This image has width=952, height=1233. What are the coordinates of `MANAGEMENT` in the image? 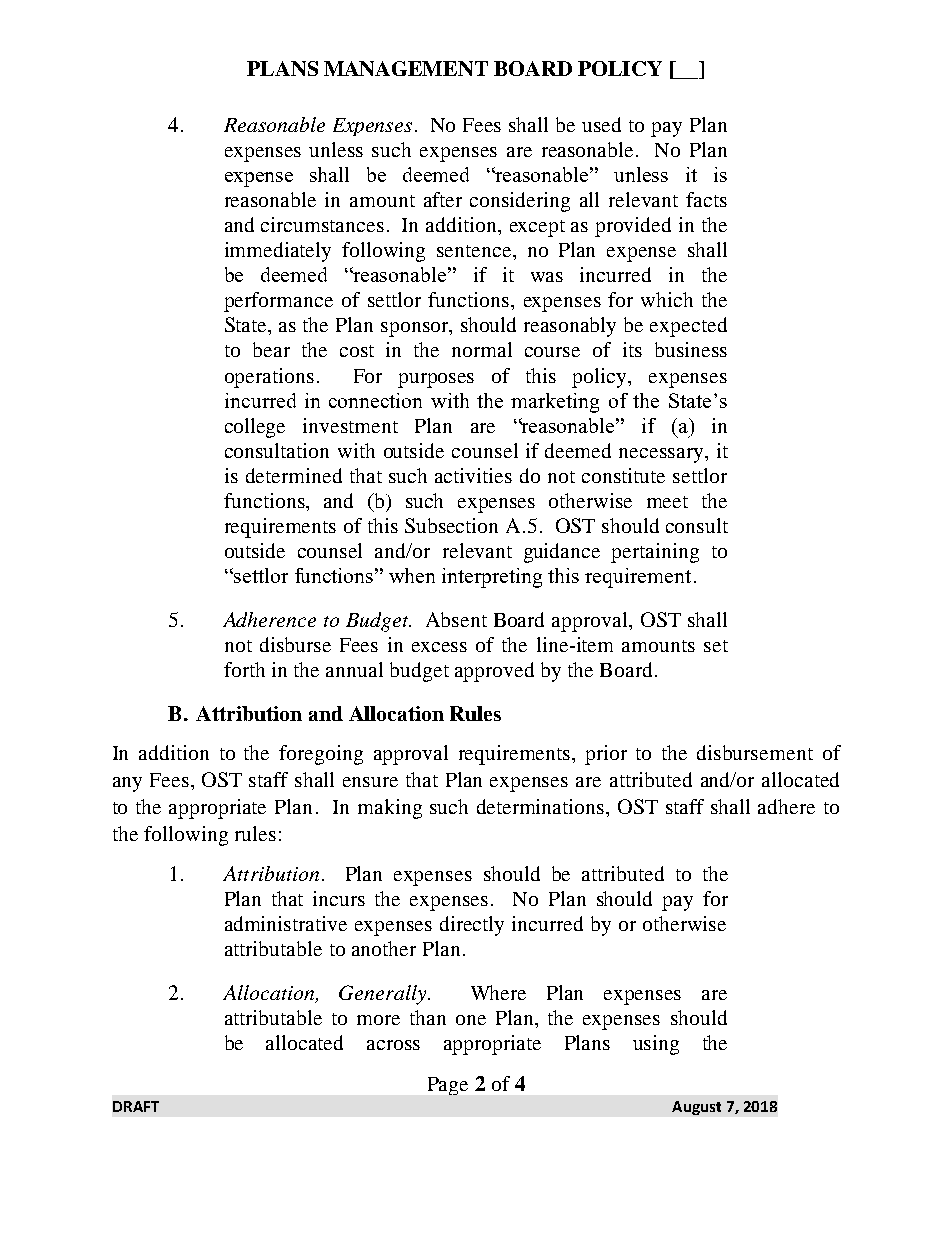 It's located at (406, 68).
